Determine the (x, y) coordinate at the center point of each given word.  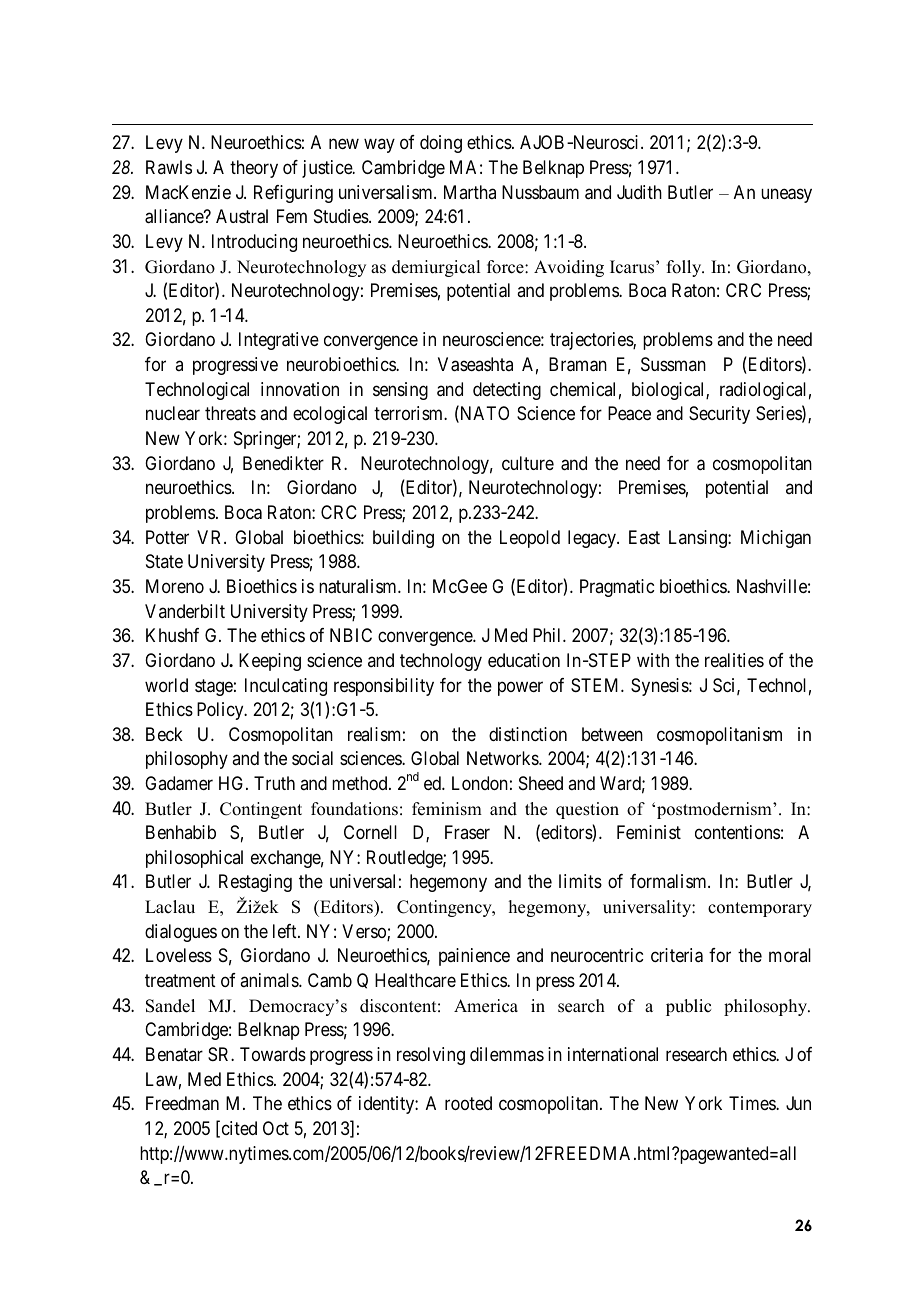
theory (254, 169)
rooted (468, 1103)
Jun (798, 1103)
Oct (276, 1128)
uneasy (786, 195)
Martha (470, 192)
